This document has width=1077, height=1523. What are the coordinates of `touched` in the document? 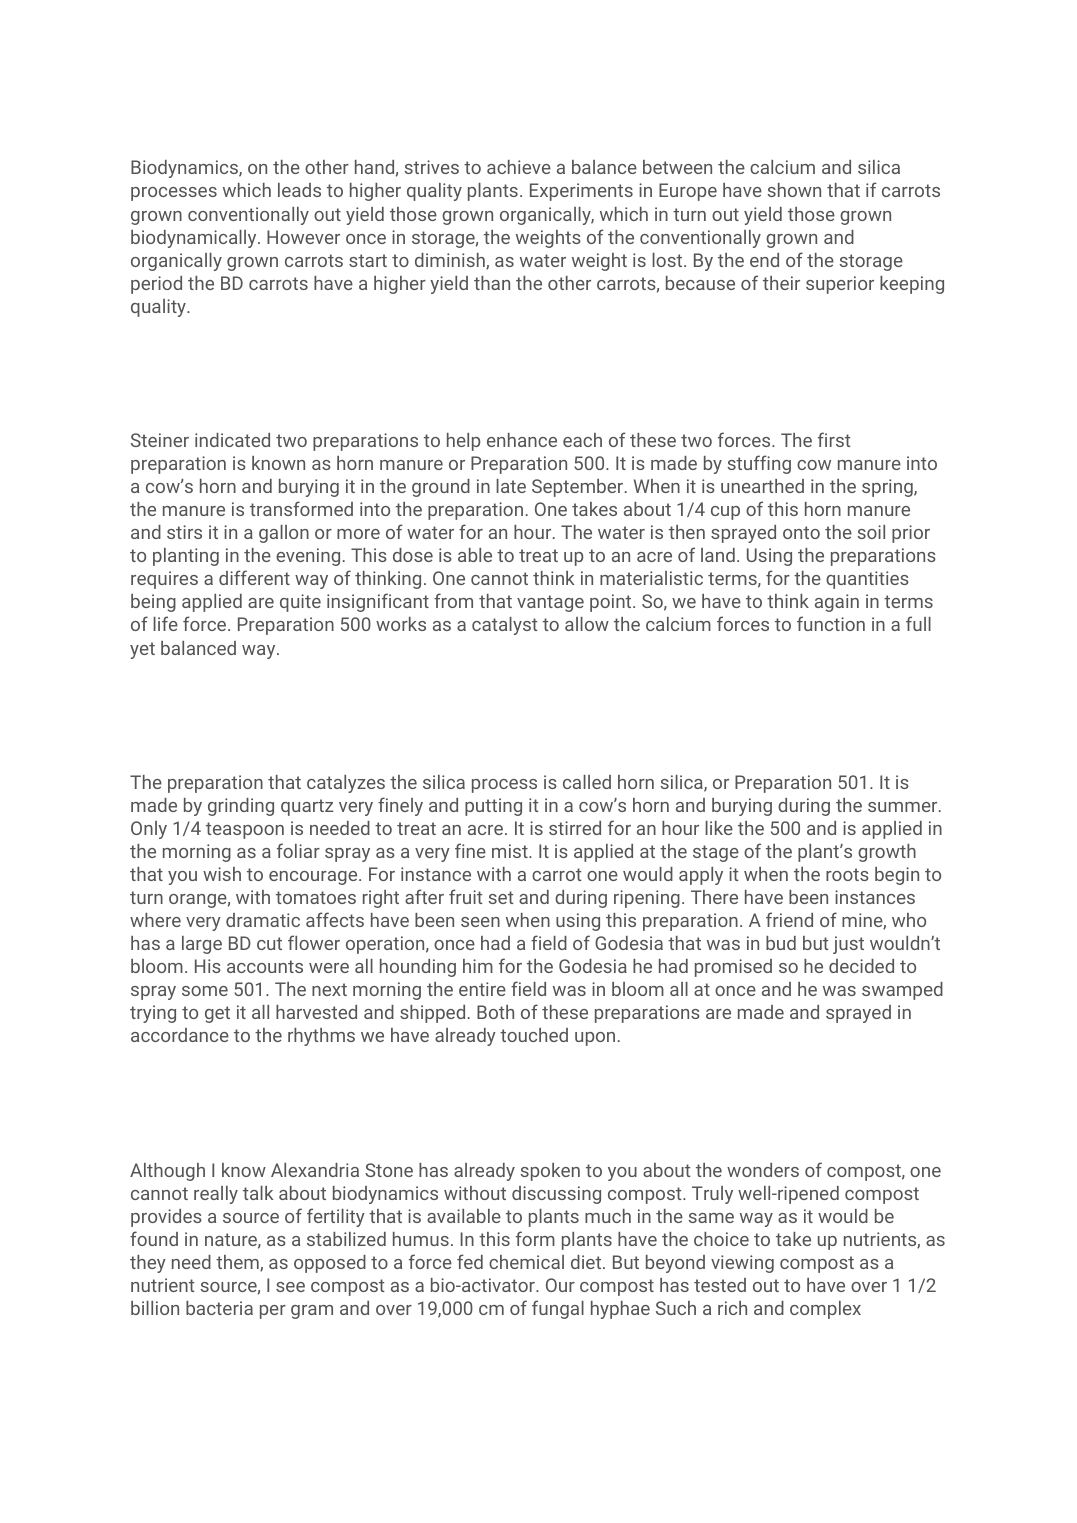 It's located at (534, 1035).
